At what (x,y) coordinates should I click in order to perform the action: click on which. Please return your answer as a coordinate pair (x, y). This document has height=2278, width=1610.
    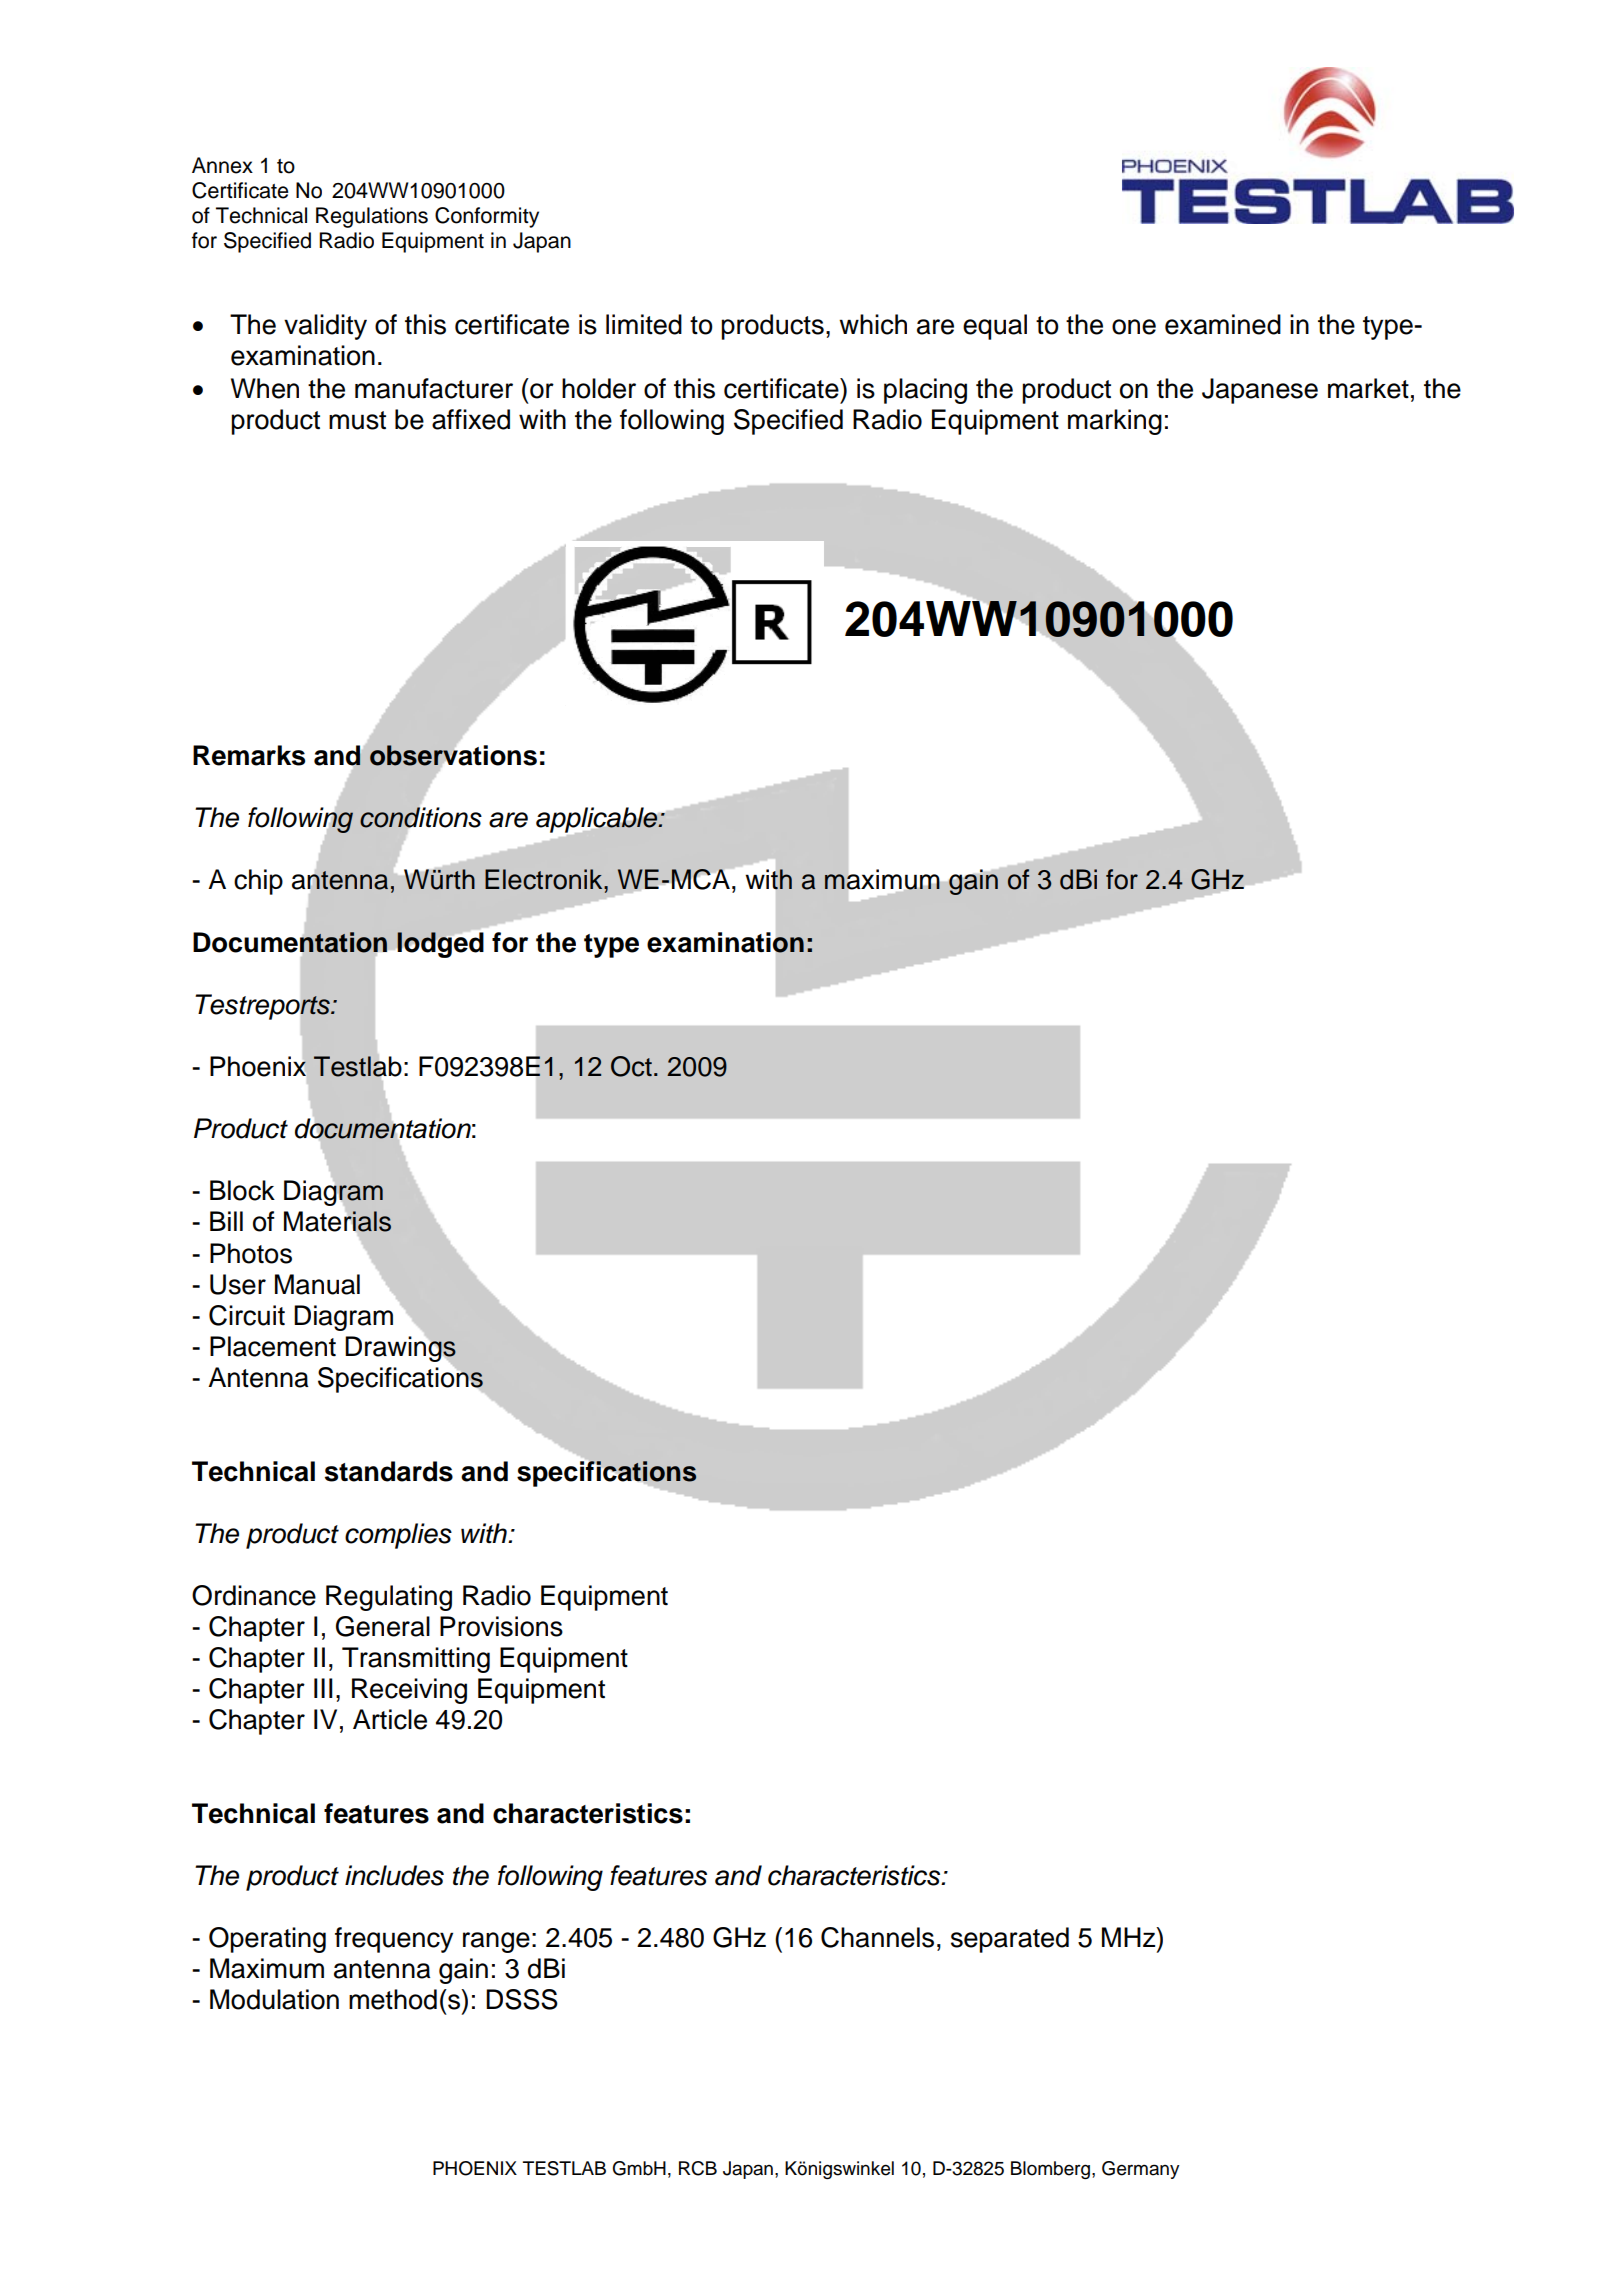
    Looking at the image, I should click on (873, 324).
